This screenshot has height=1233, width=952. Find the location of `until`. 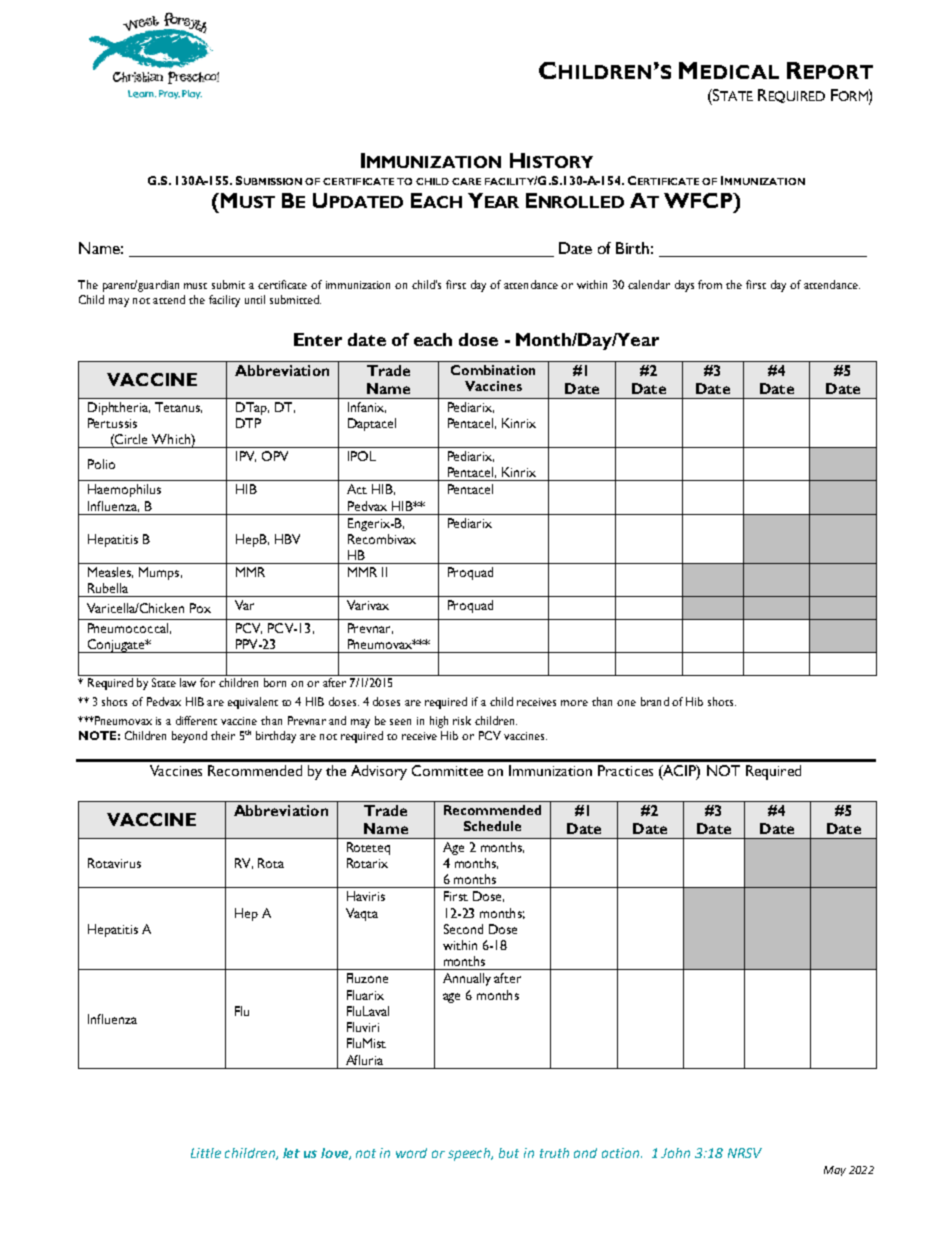

until is located at coordinates (255, 299).
